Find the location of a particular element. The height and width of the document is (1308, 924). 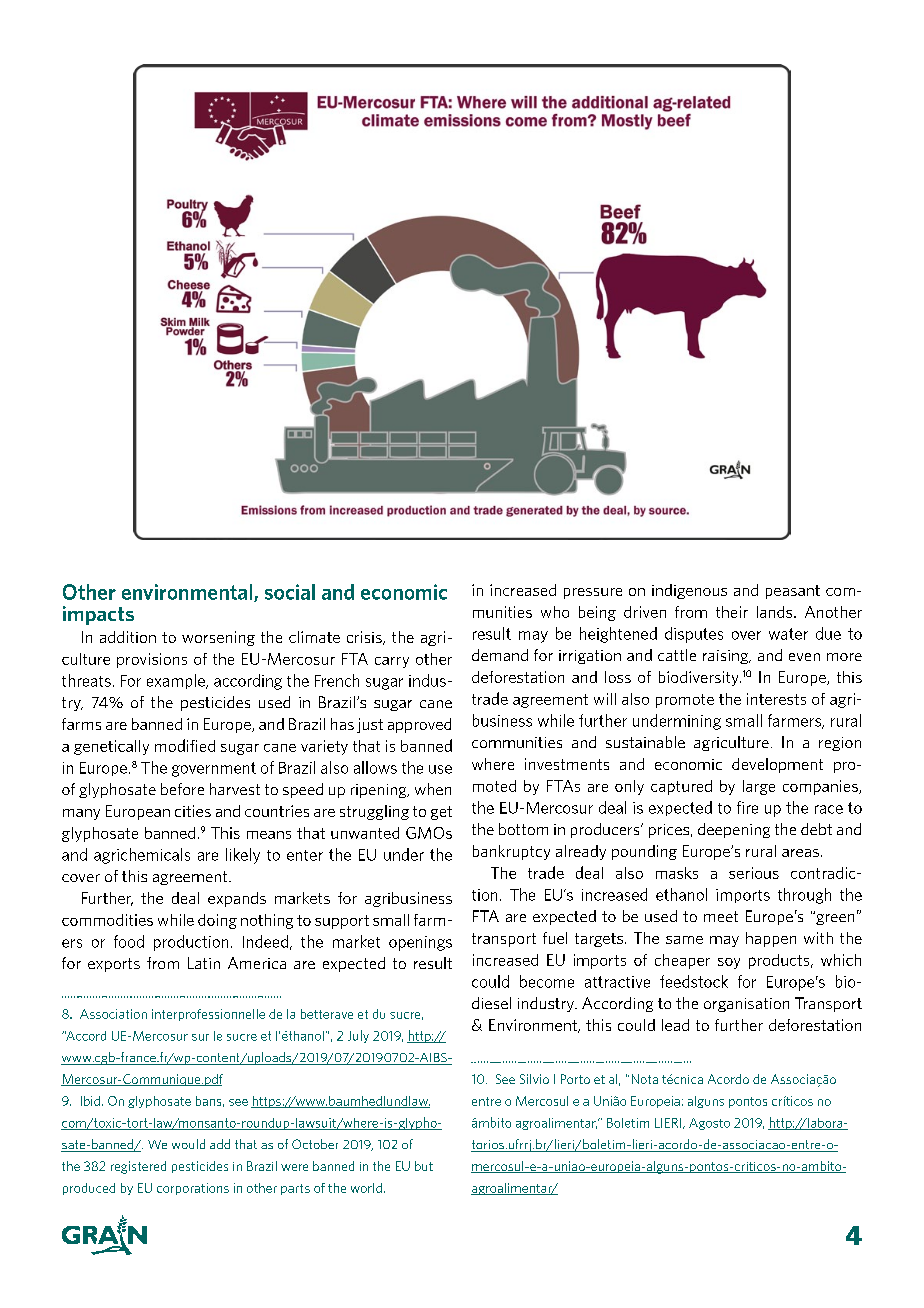

expands is located at coordinates (237, 899).
